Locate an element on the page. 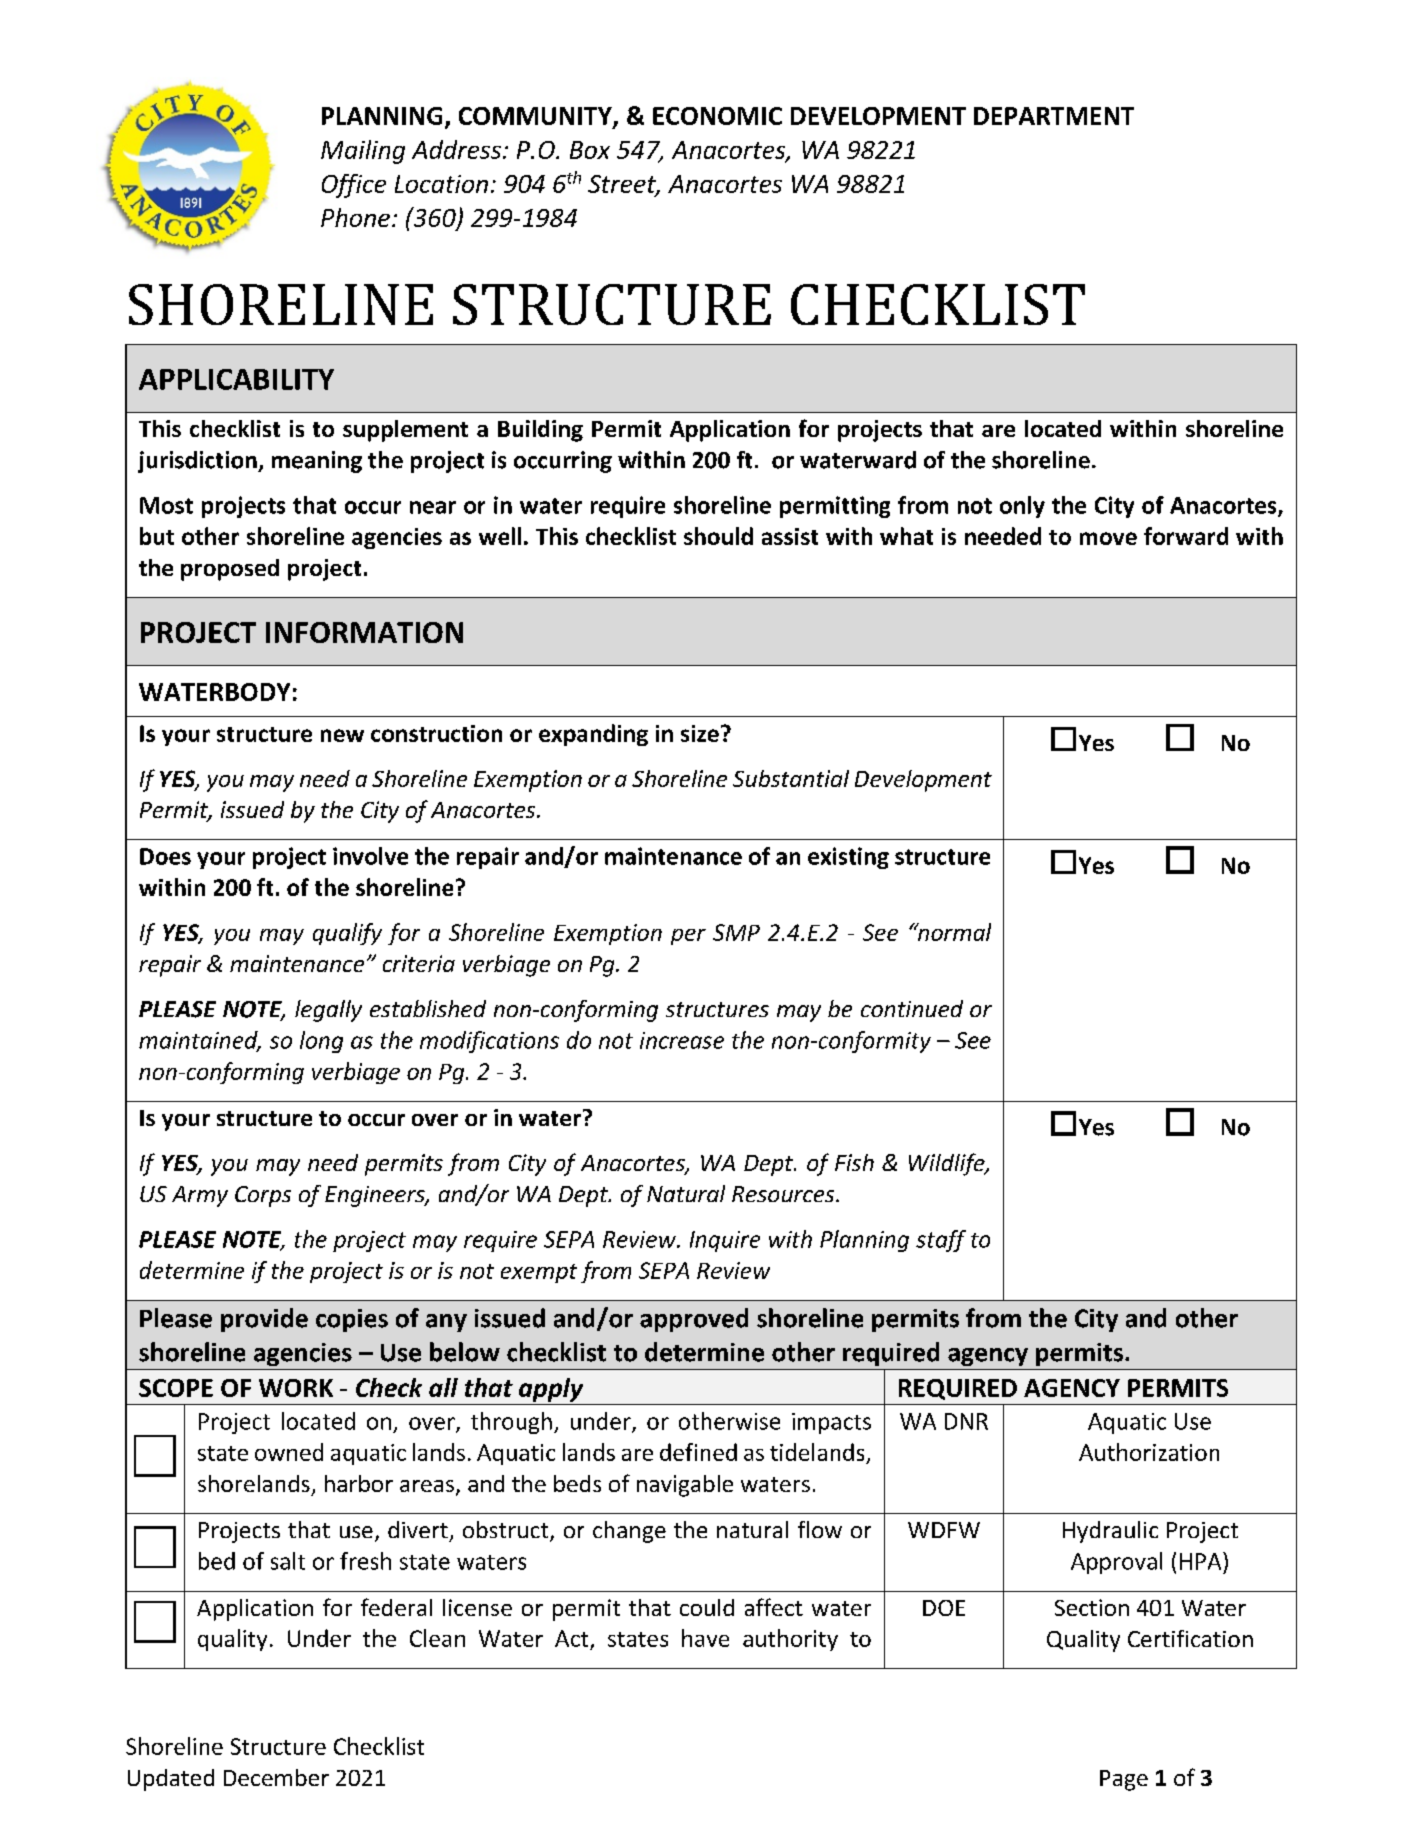 The width and height of the image is (1422, 1841). qualify is located at coordinates (347, 934).
